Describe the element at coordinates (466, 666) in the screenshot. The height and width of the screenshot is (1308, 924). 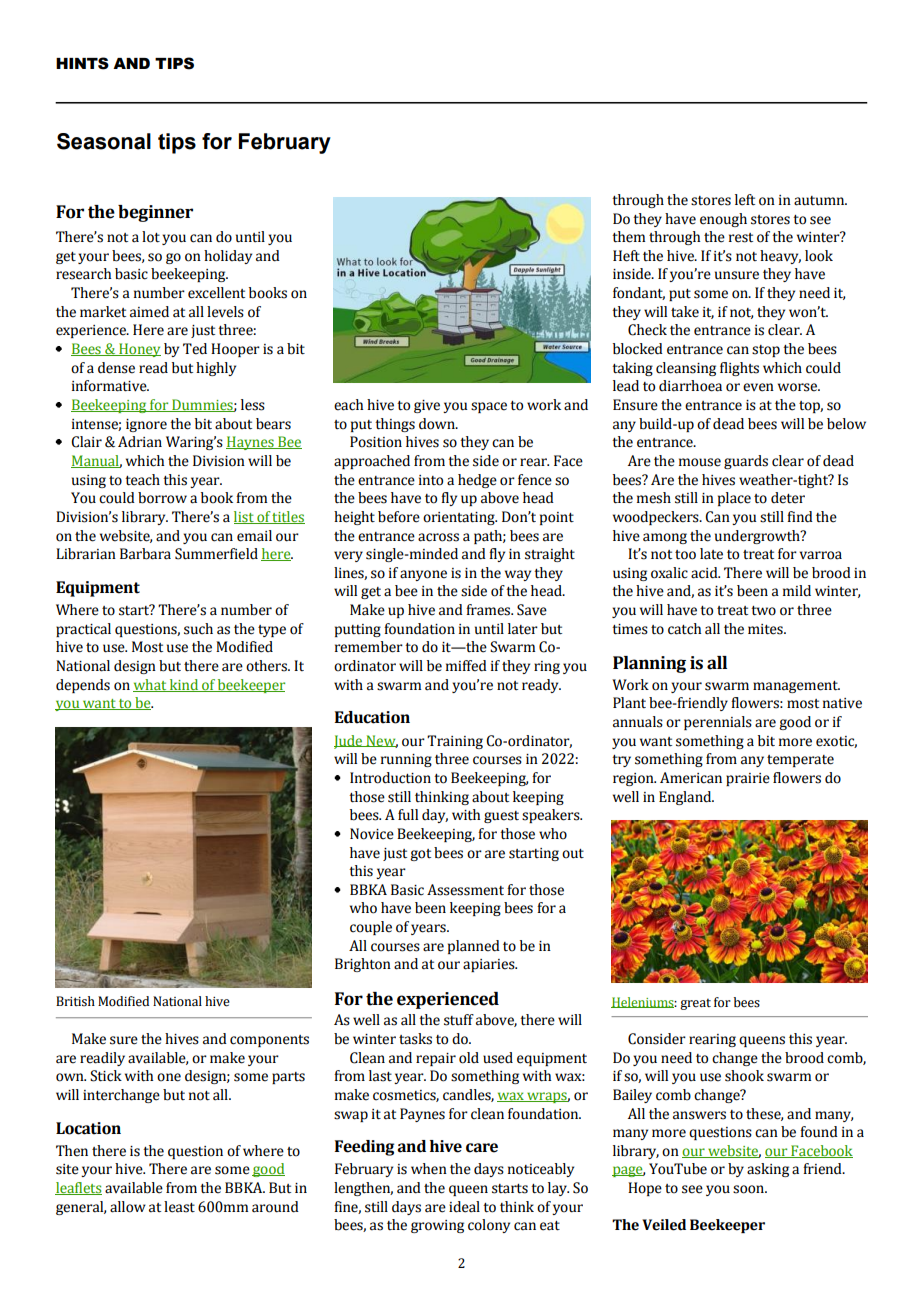
I see `miffed` at that location.
